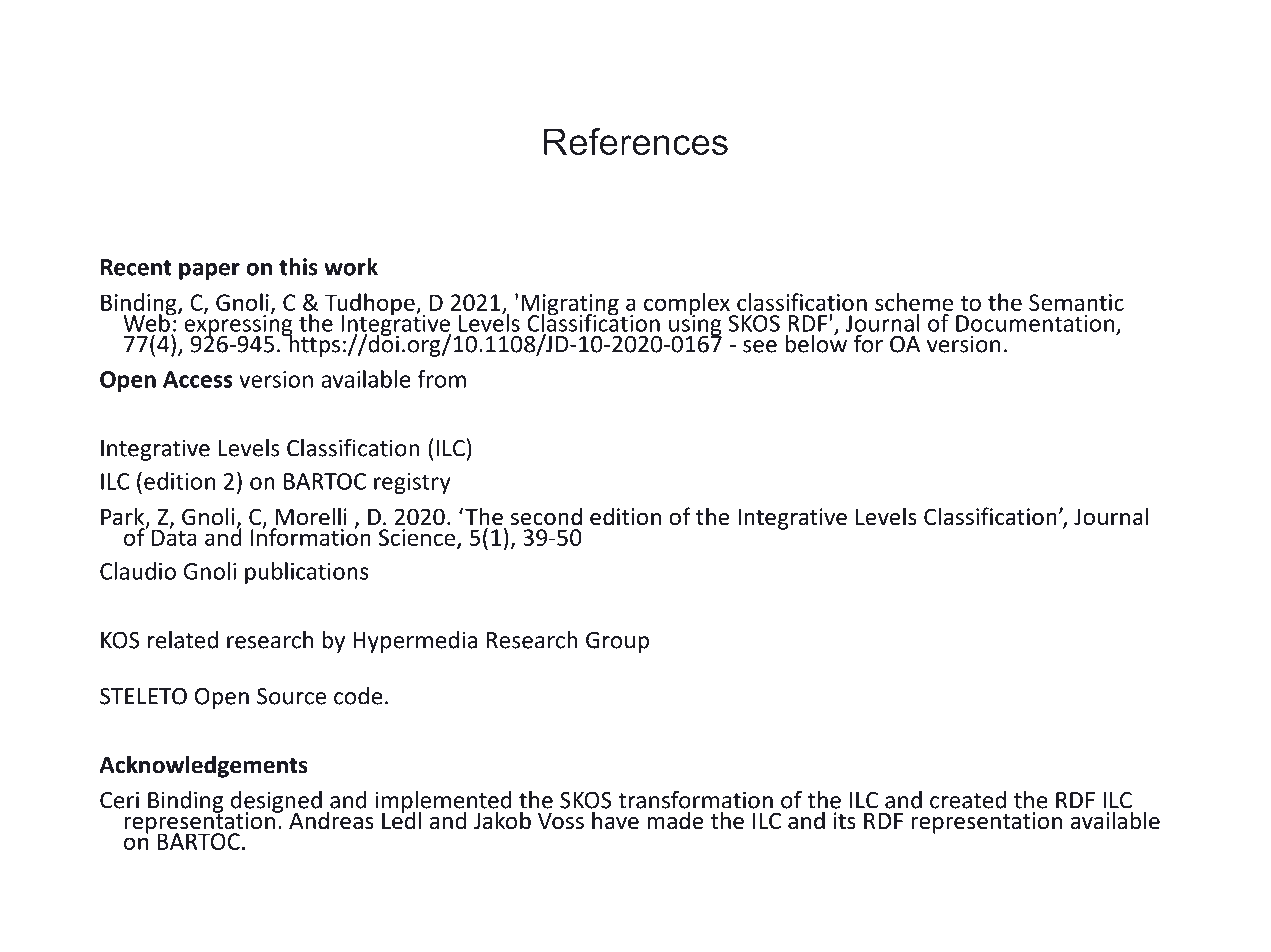  Describe the element at coordinates (617, 642) in the image. I see `Group` at that location.
